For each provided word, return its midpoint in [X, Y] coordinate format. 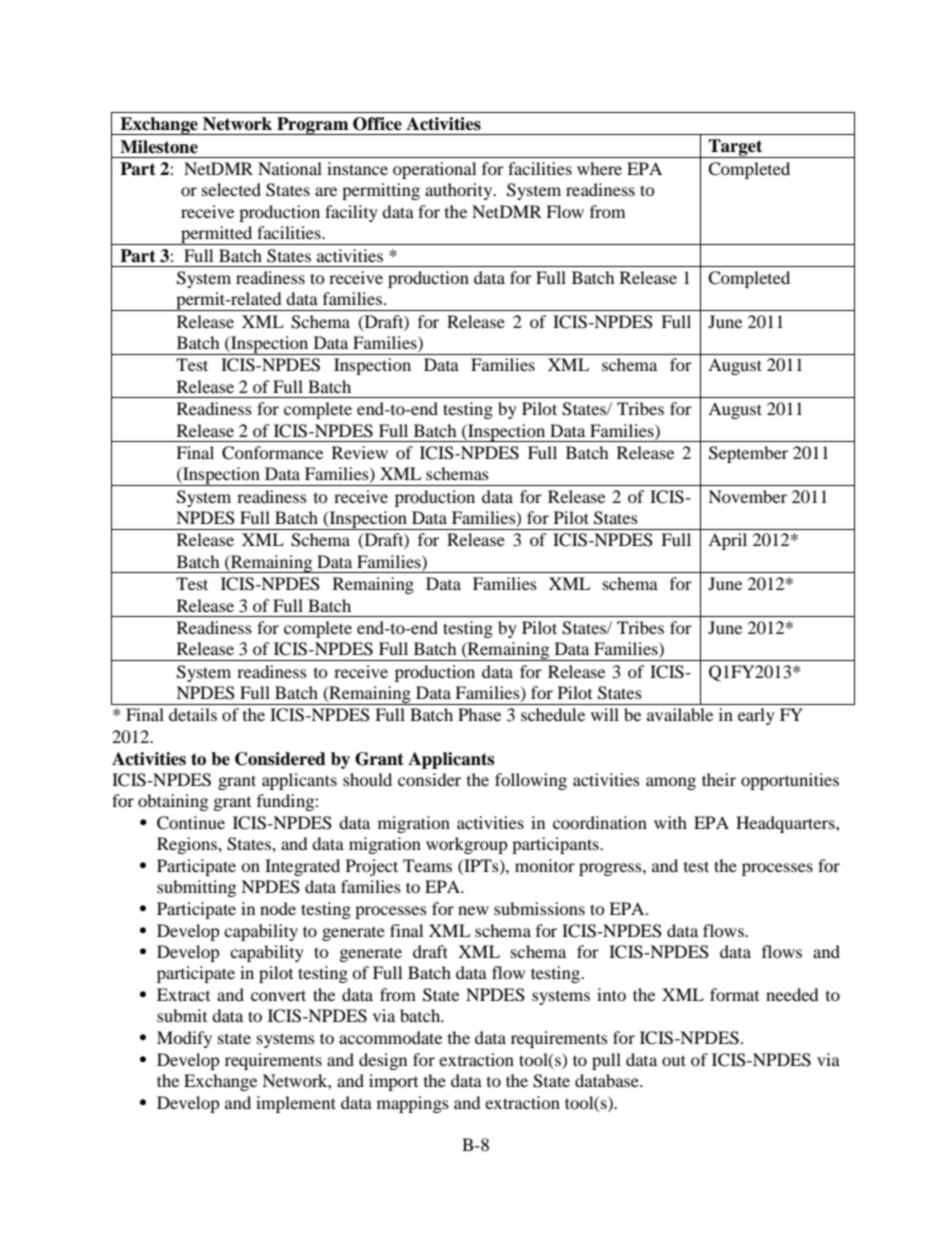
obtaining [173, 802]
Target [736, 148]
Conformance [272, 453]
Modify [184, 1039]
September [748, 454]
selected [231, 189]
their [719, 779]
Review [360, 452]
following [531, 781]
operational [434, 170]
